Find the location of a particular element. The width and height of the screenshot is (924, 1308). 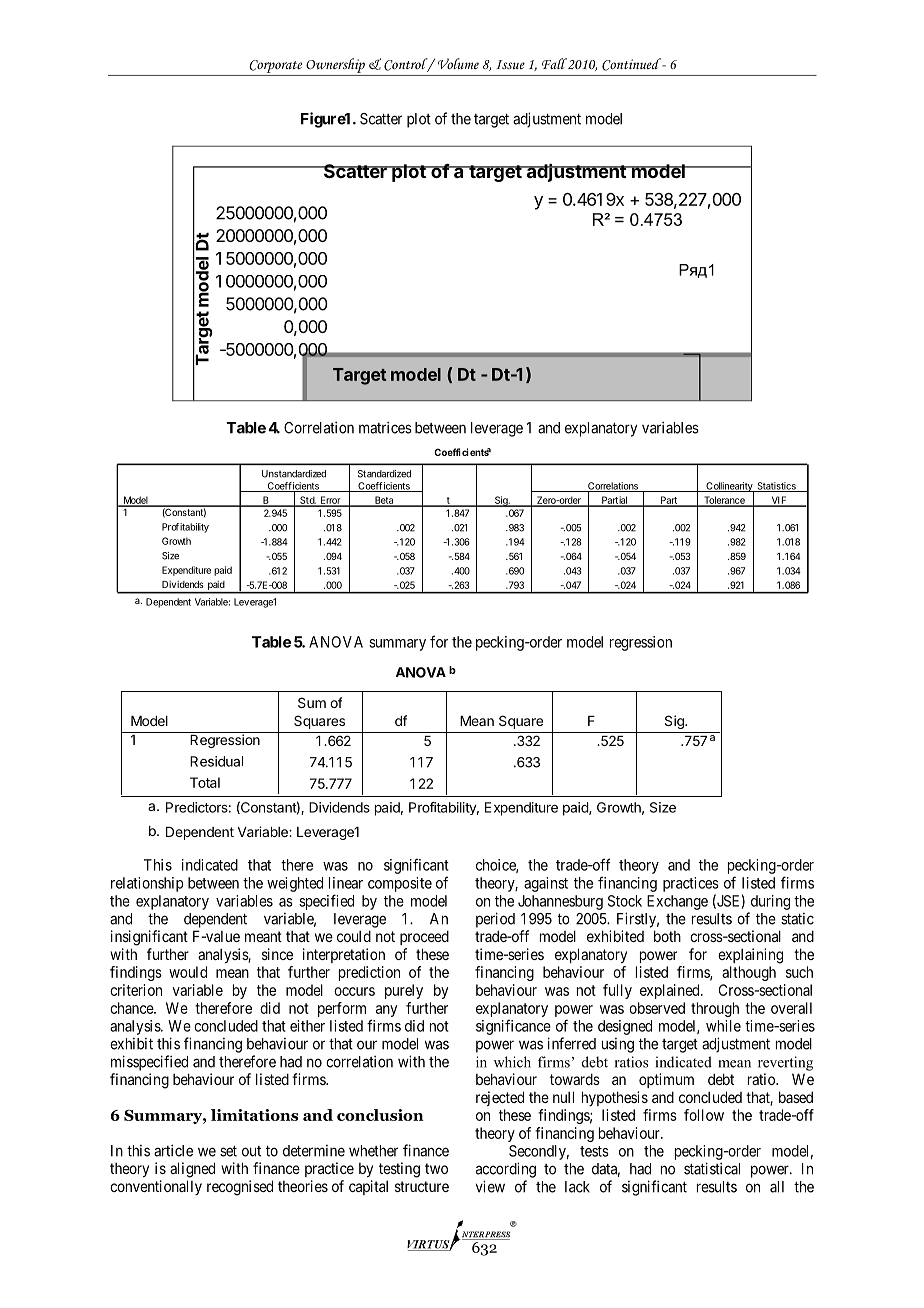

set is located at coordinates (228, 1151).
